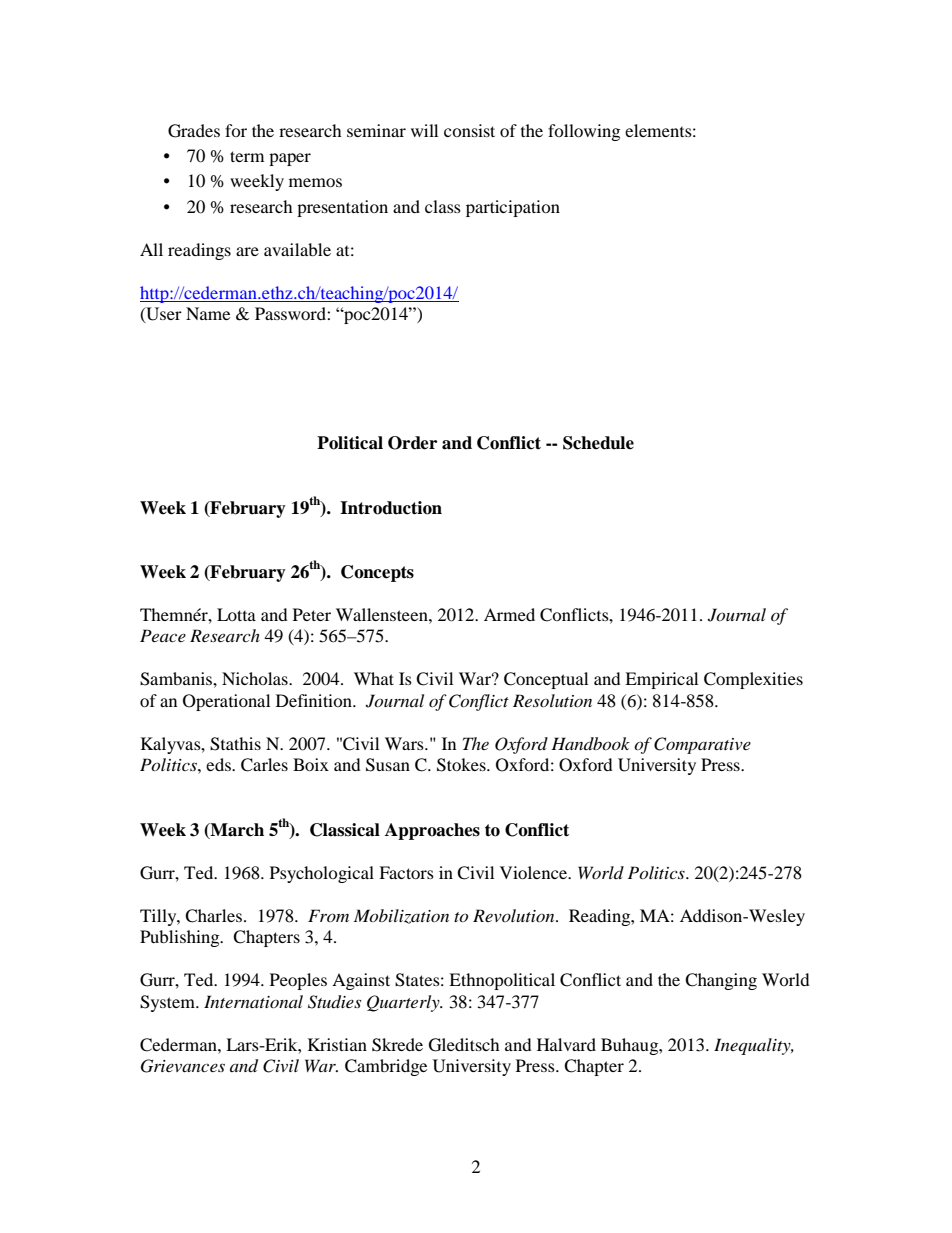  What do you see at coordinates (412, 443) in the screenshot?
I see `Order` at bounding box center [412, 443].
